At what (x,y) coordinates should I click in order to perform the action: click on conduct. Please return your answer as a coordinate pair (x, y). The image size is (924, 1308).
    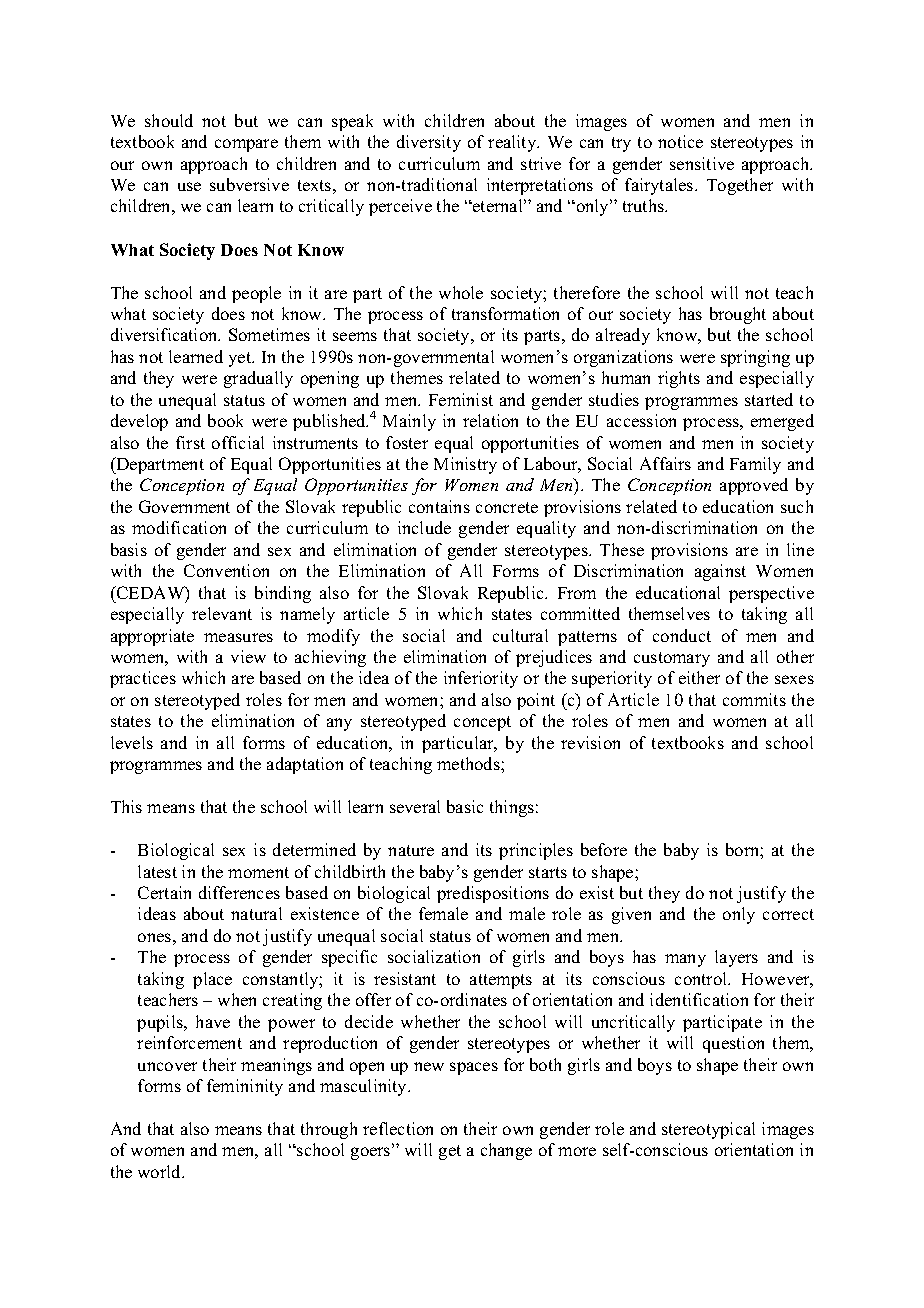
    Looking at the image, I should click on (682, 635).
